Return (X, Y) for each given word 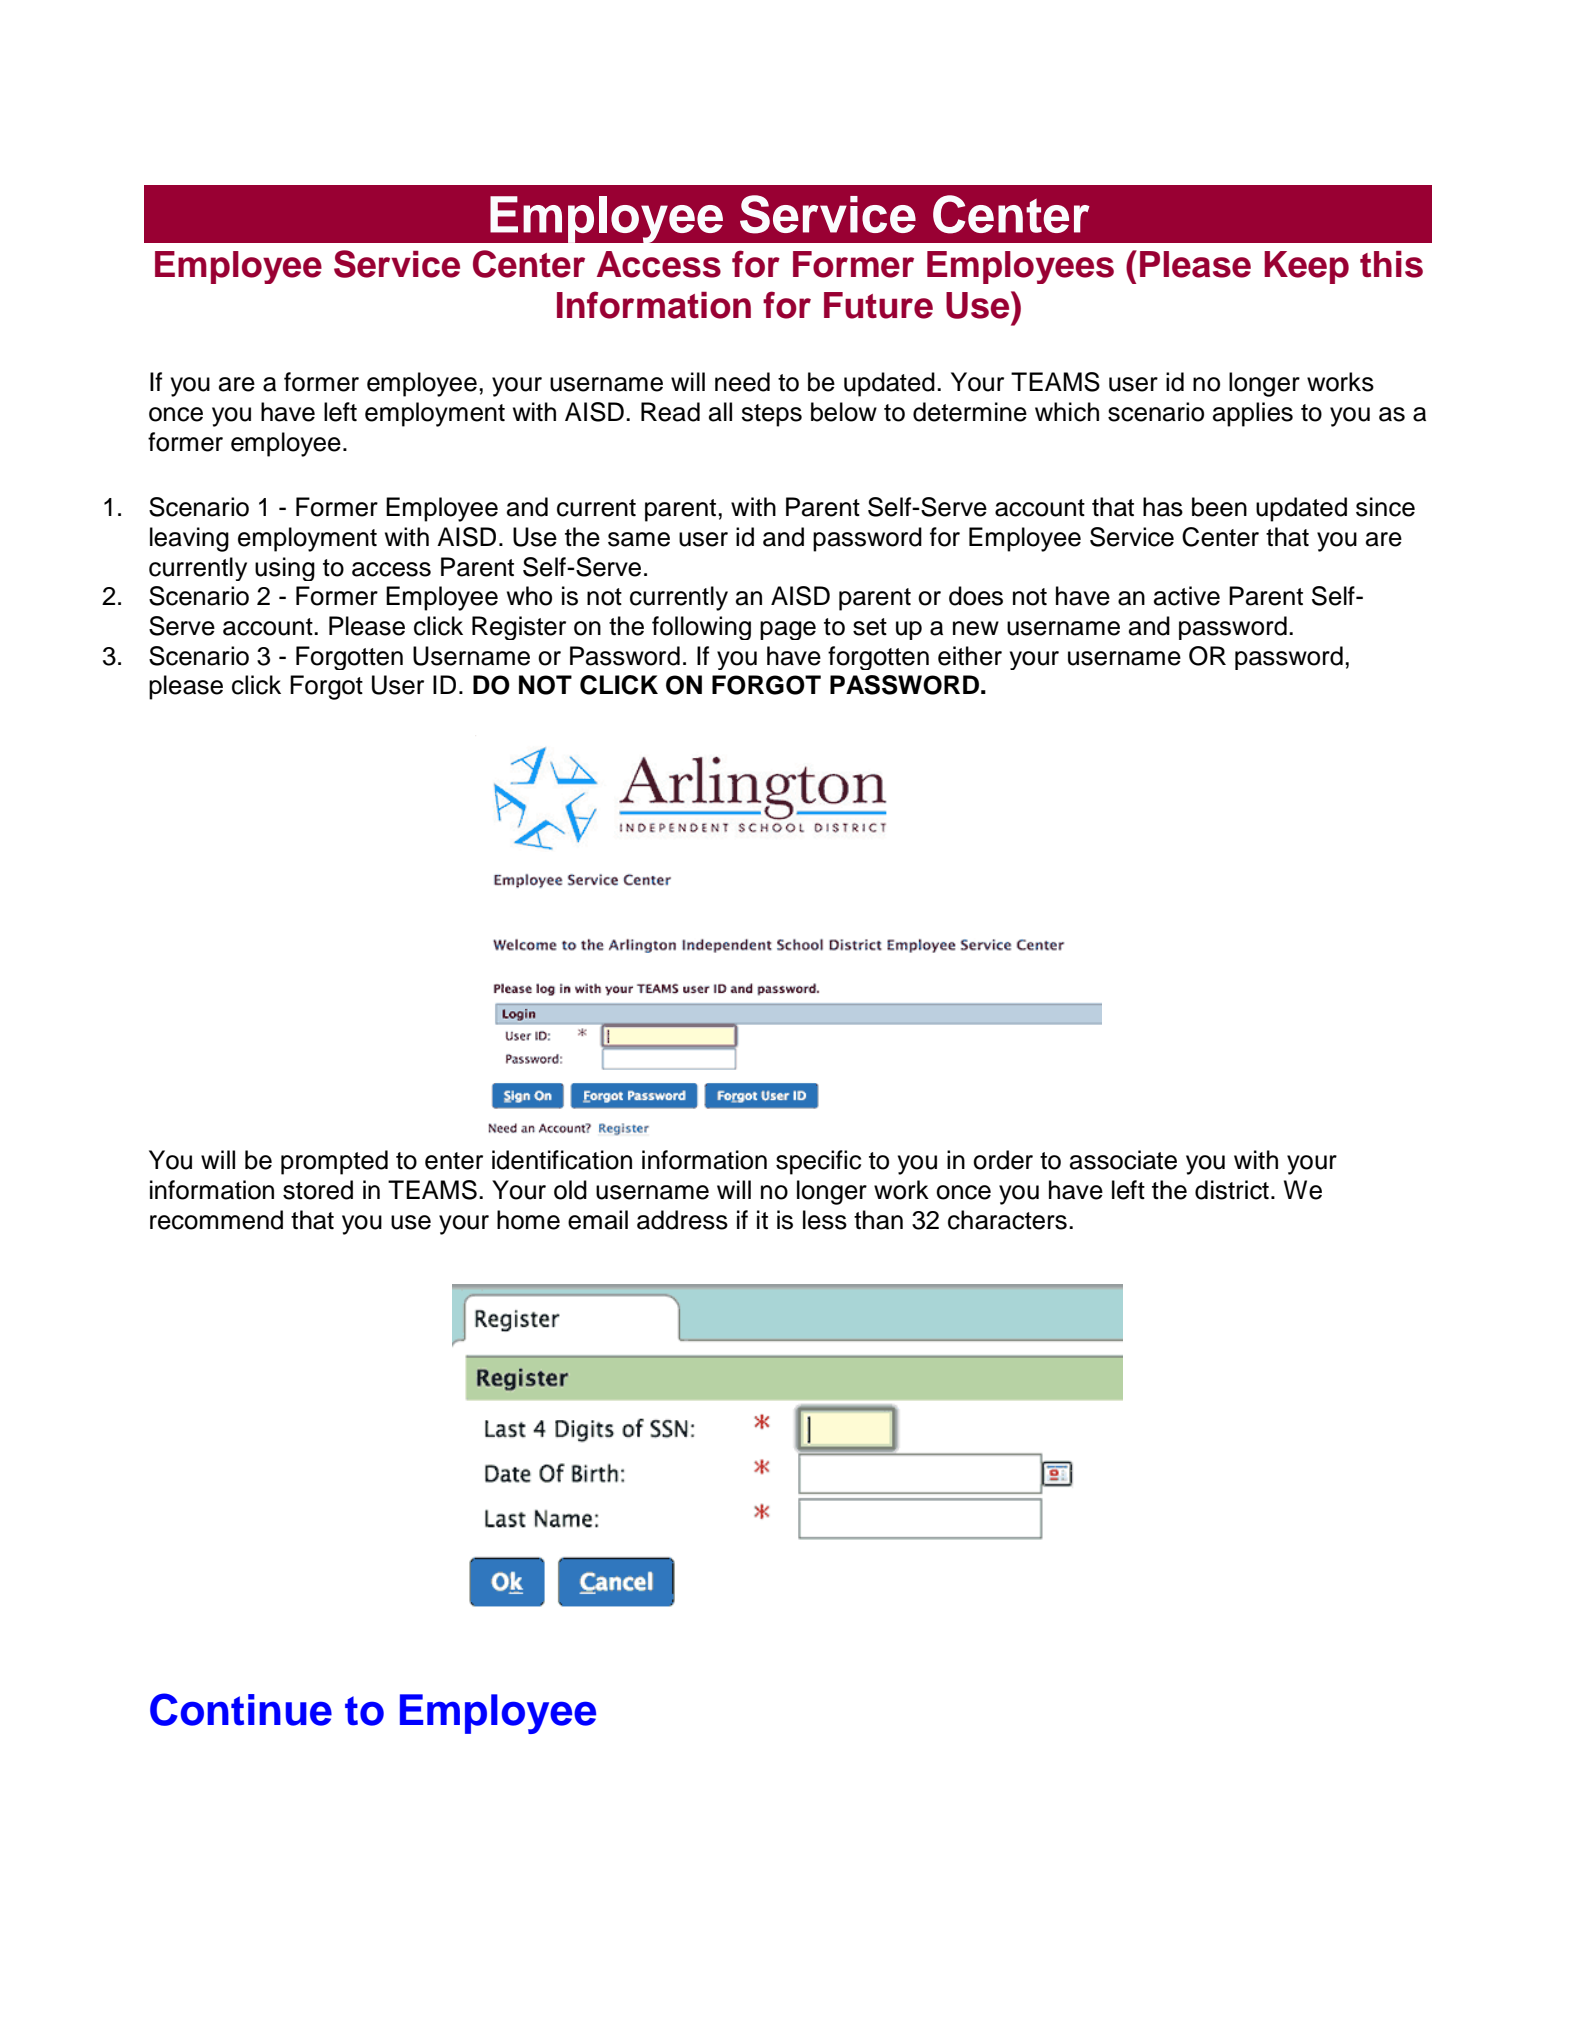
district (1232, 1190)
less (825, 1220)
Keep (1306, 267)
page (788, 630)
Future (878, 305)
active (1187, 596)
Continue (241, 1709)
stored (318, 1190)
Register (519, 628)
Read (670, 412)
